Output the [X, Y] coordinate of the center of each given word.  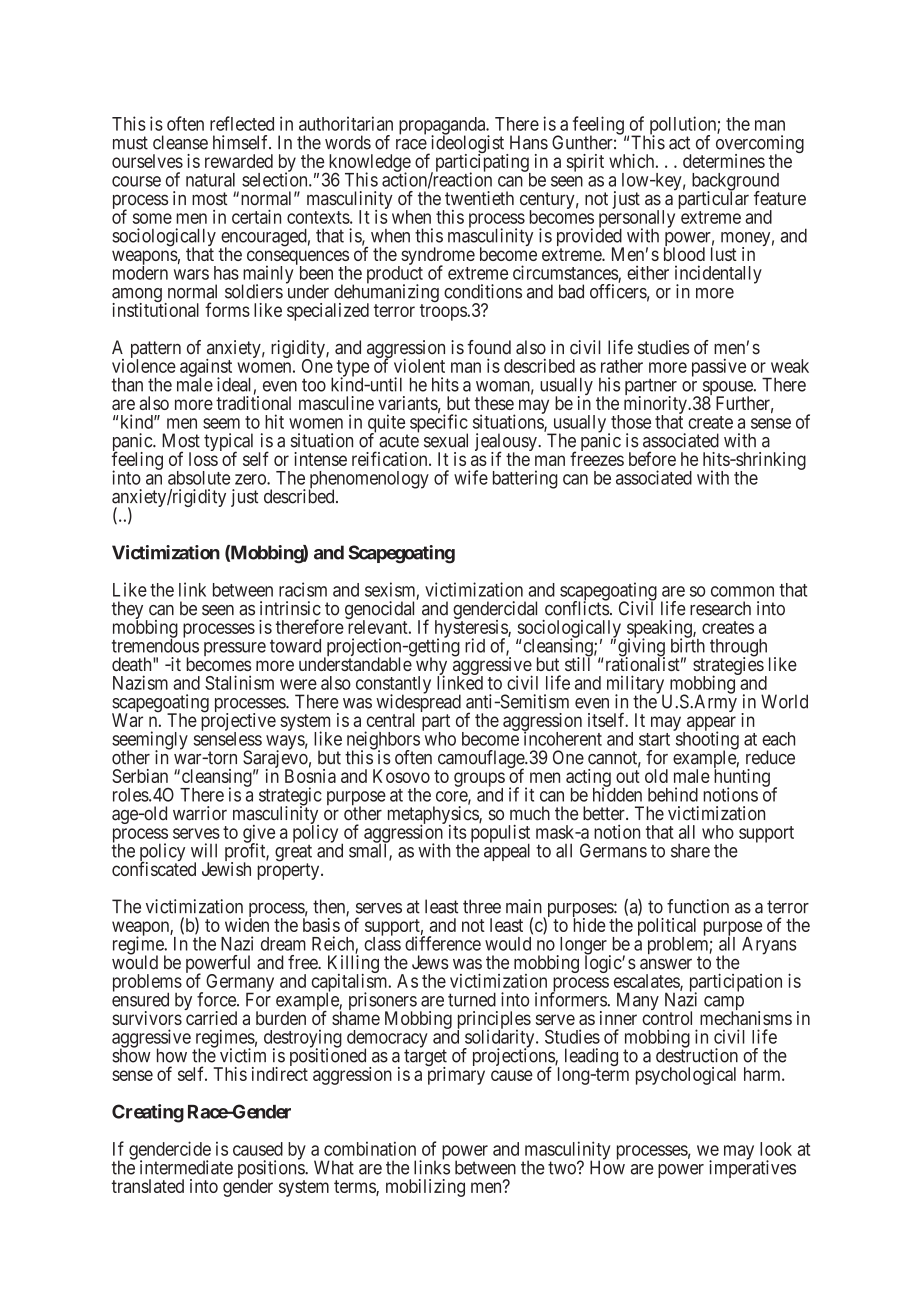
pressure [235, 649]
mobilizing [425, 1188]
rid [475, 645]
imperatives [752, 1168]
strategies [728, 667]
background [735, 183]
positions [272, 1170]
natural [210, 180]
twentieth [479, 198]
